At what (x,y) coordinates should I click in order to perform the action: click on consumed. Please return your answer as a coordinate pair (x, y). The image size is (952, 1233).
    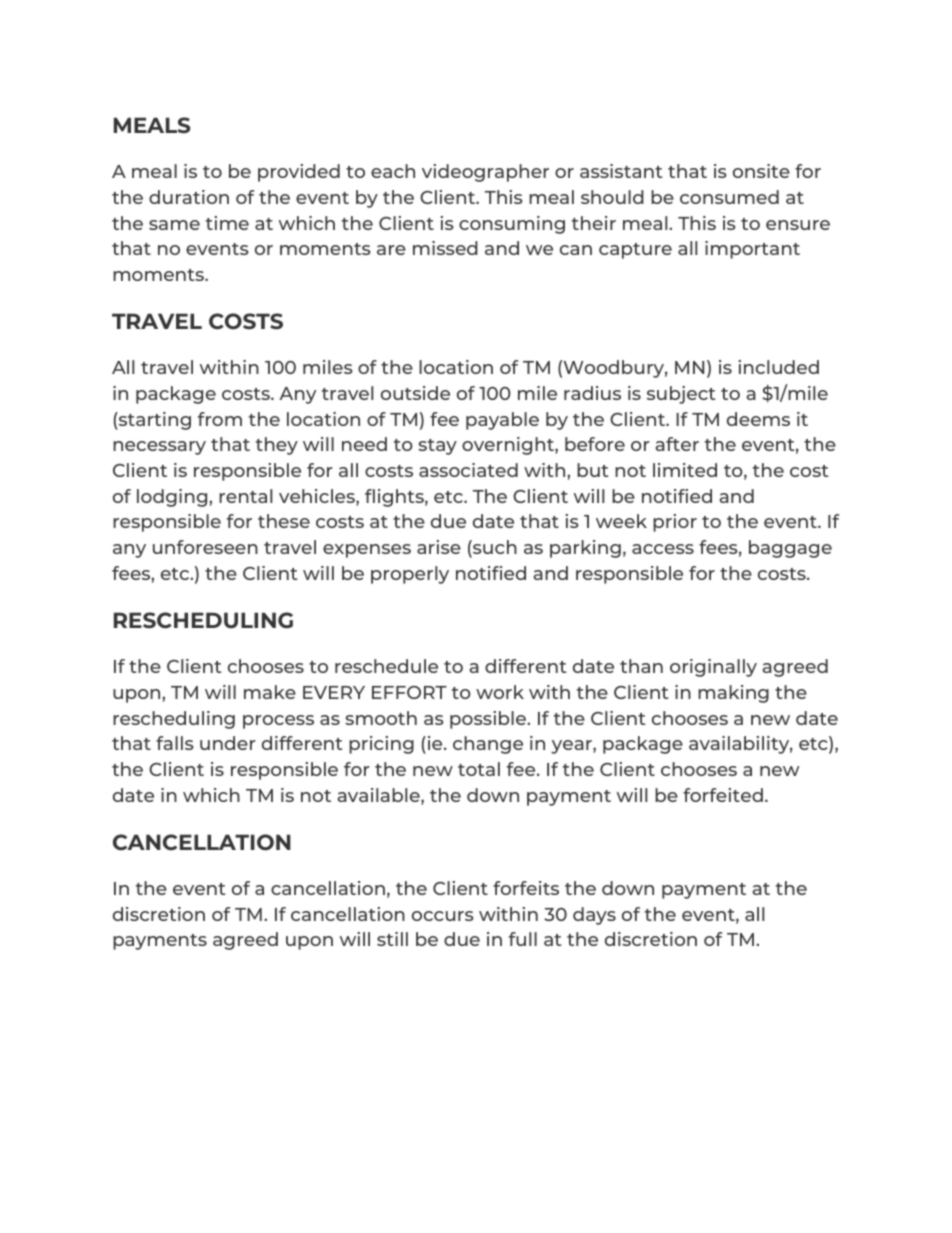
    Looking at the image, I should click on (729, 197).
